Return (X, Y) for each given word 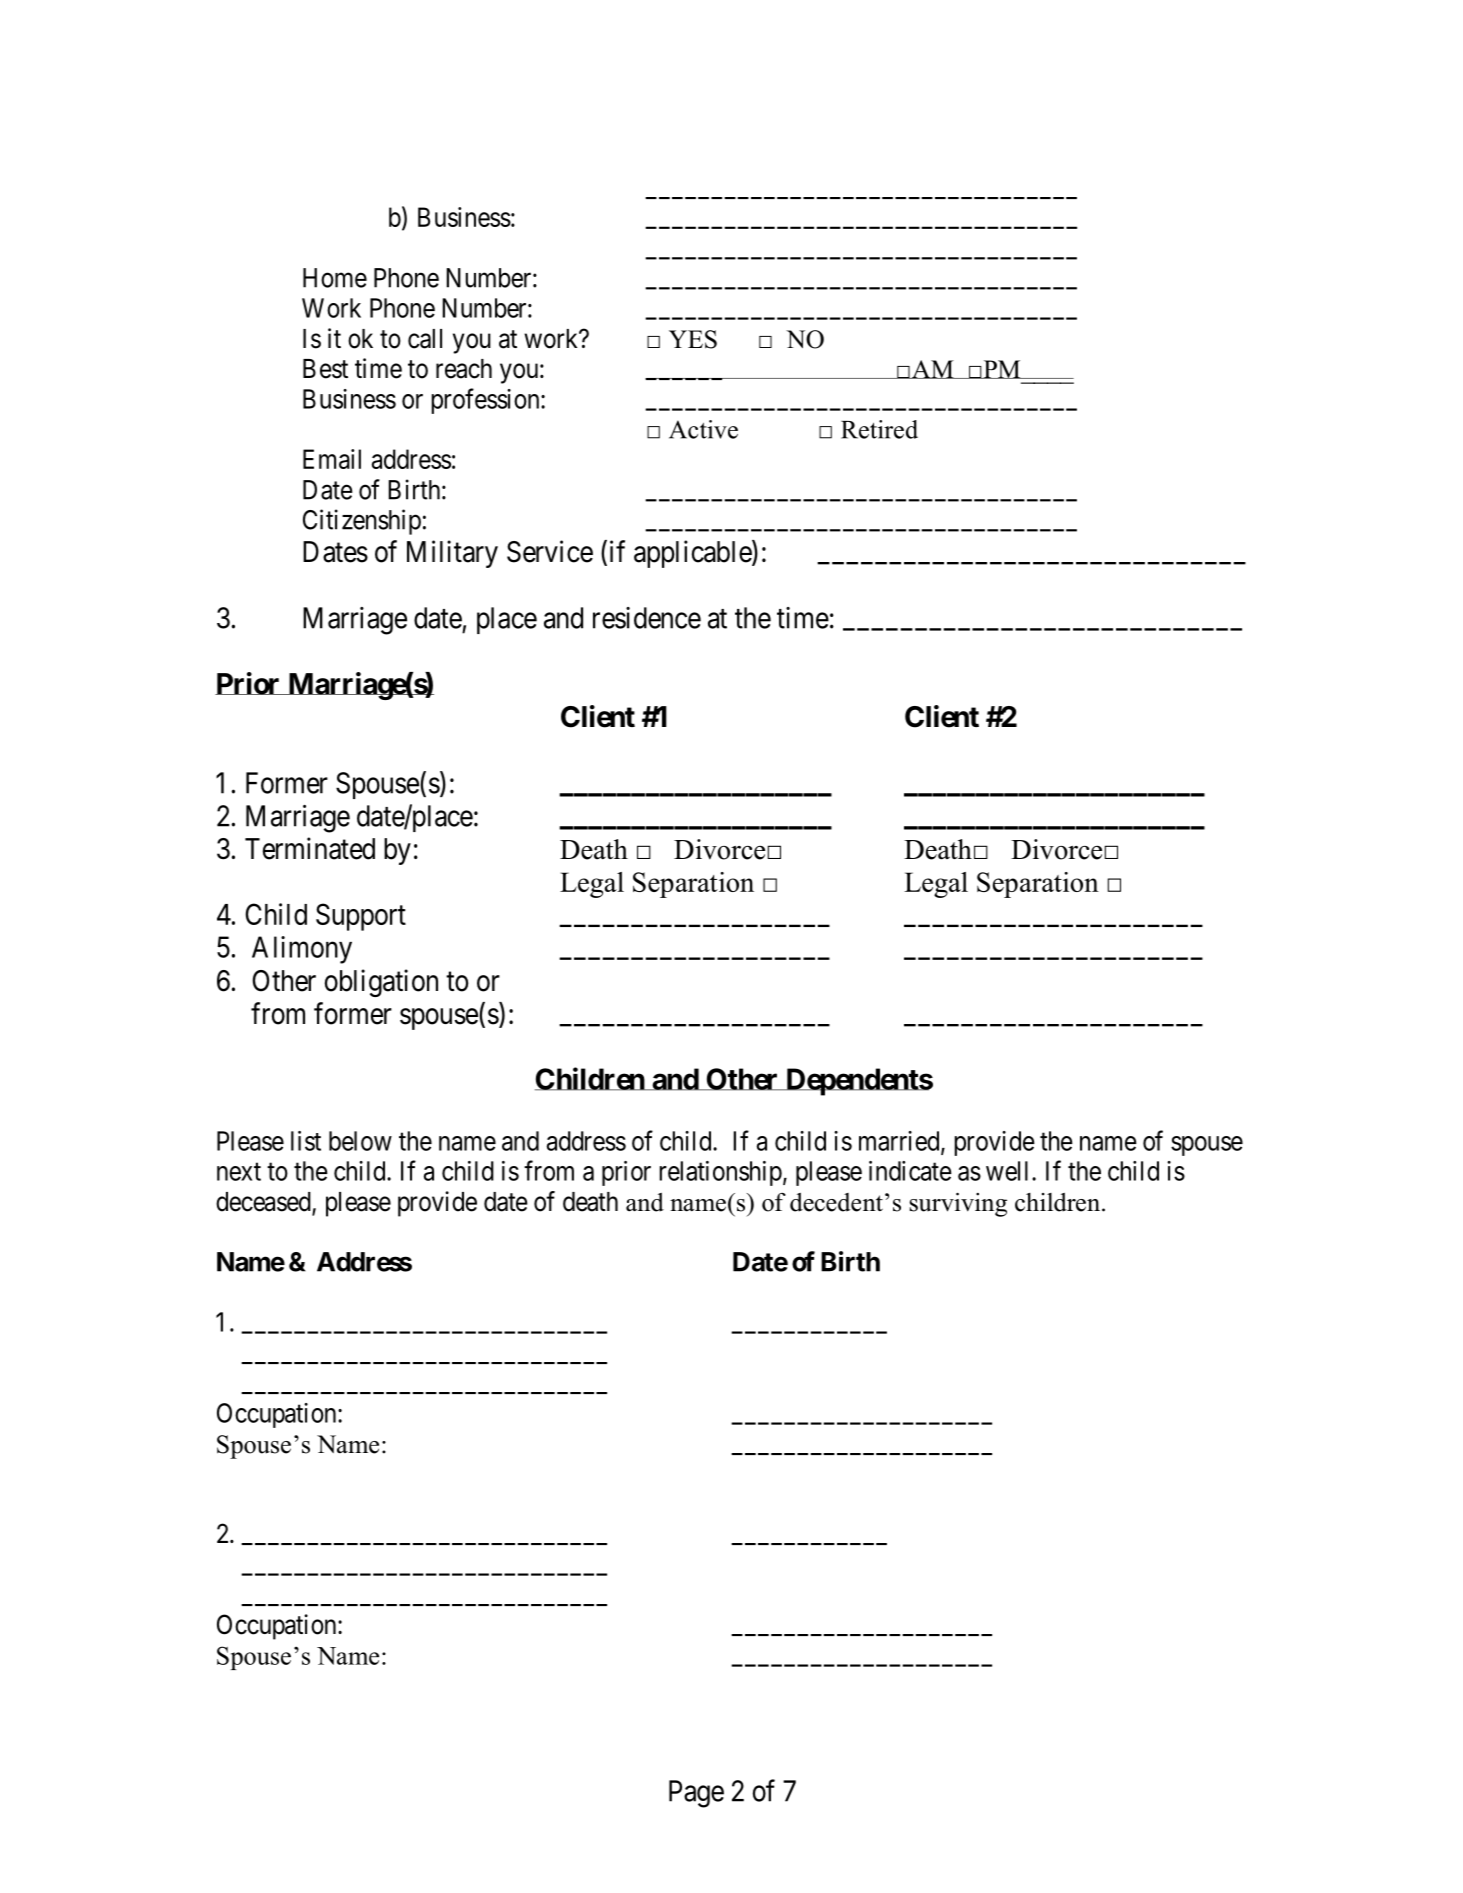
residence (647, 618)
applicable (693, 554)
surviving (958, 1204)
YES (693, 339)
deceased (264, 1203)
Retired (879, 429)
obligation (381, 983)
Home (335, 278)
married (900, 1142)
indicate (910, 1171)
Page (696, 1794)
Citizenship (362, 522)
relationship (720, 1173)
